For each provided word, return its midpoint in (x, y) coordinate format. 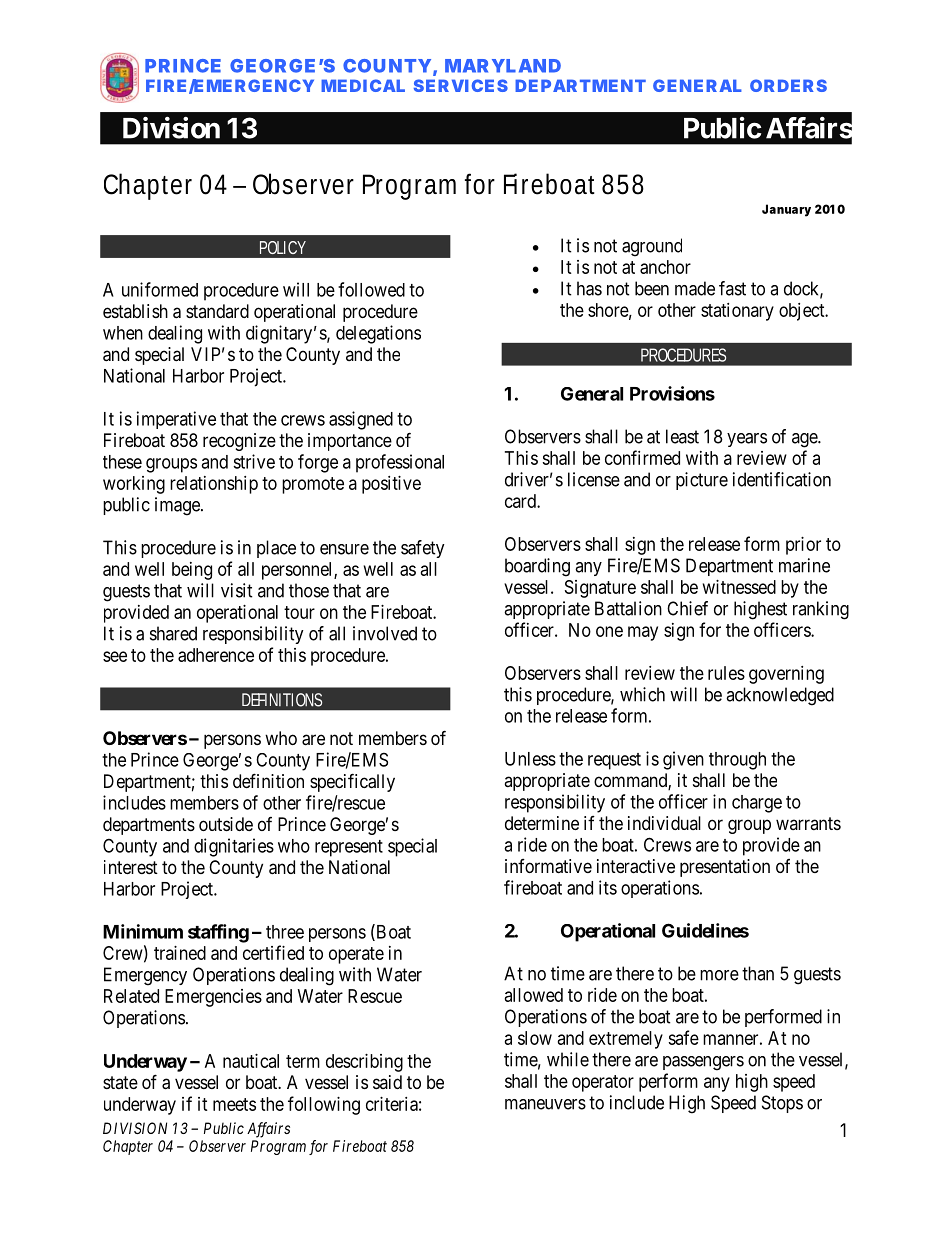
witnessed (739, 587)
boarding (537, 567)
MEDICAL (363, 85)
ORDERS (788, 85)
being (192, 571)
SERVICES (461, 85)
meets (234, 1104)
